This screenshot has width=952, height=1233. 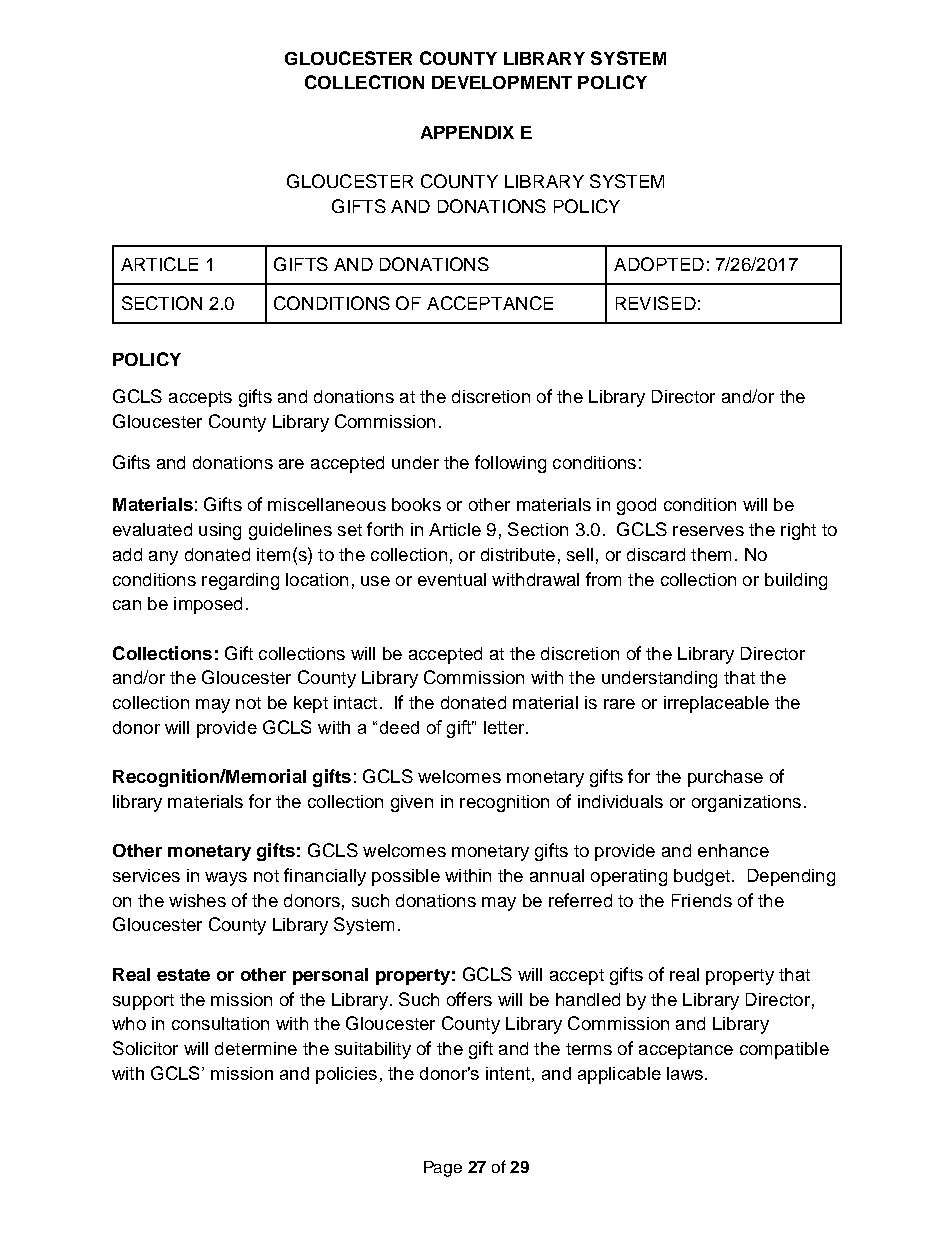 I want to click on ADOPTED, so click(x=659, y=264).
